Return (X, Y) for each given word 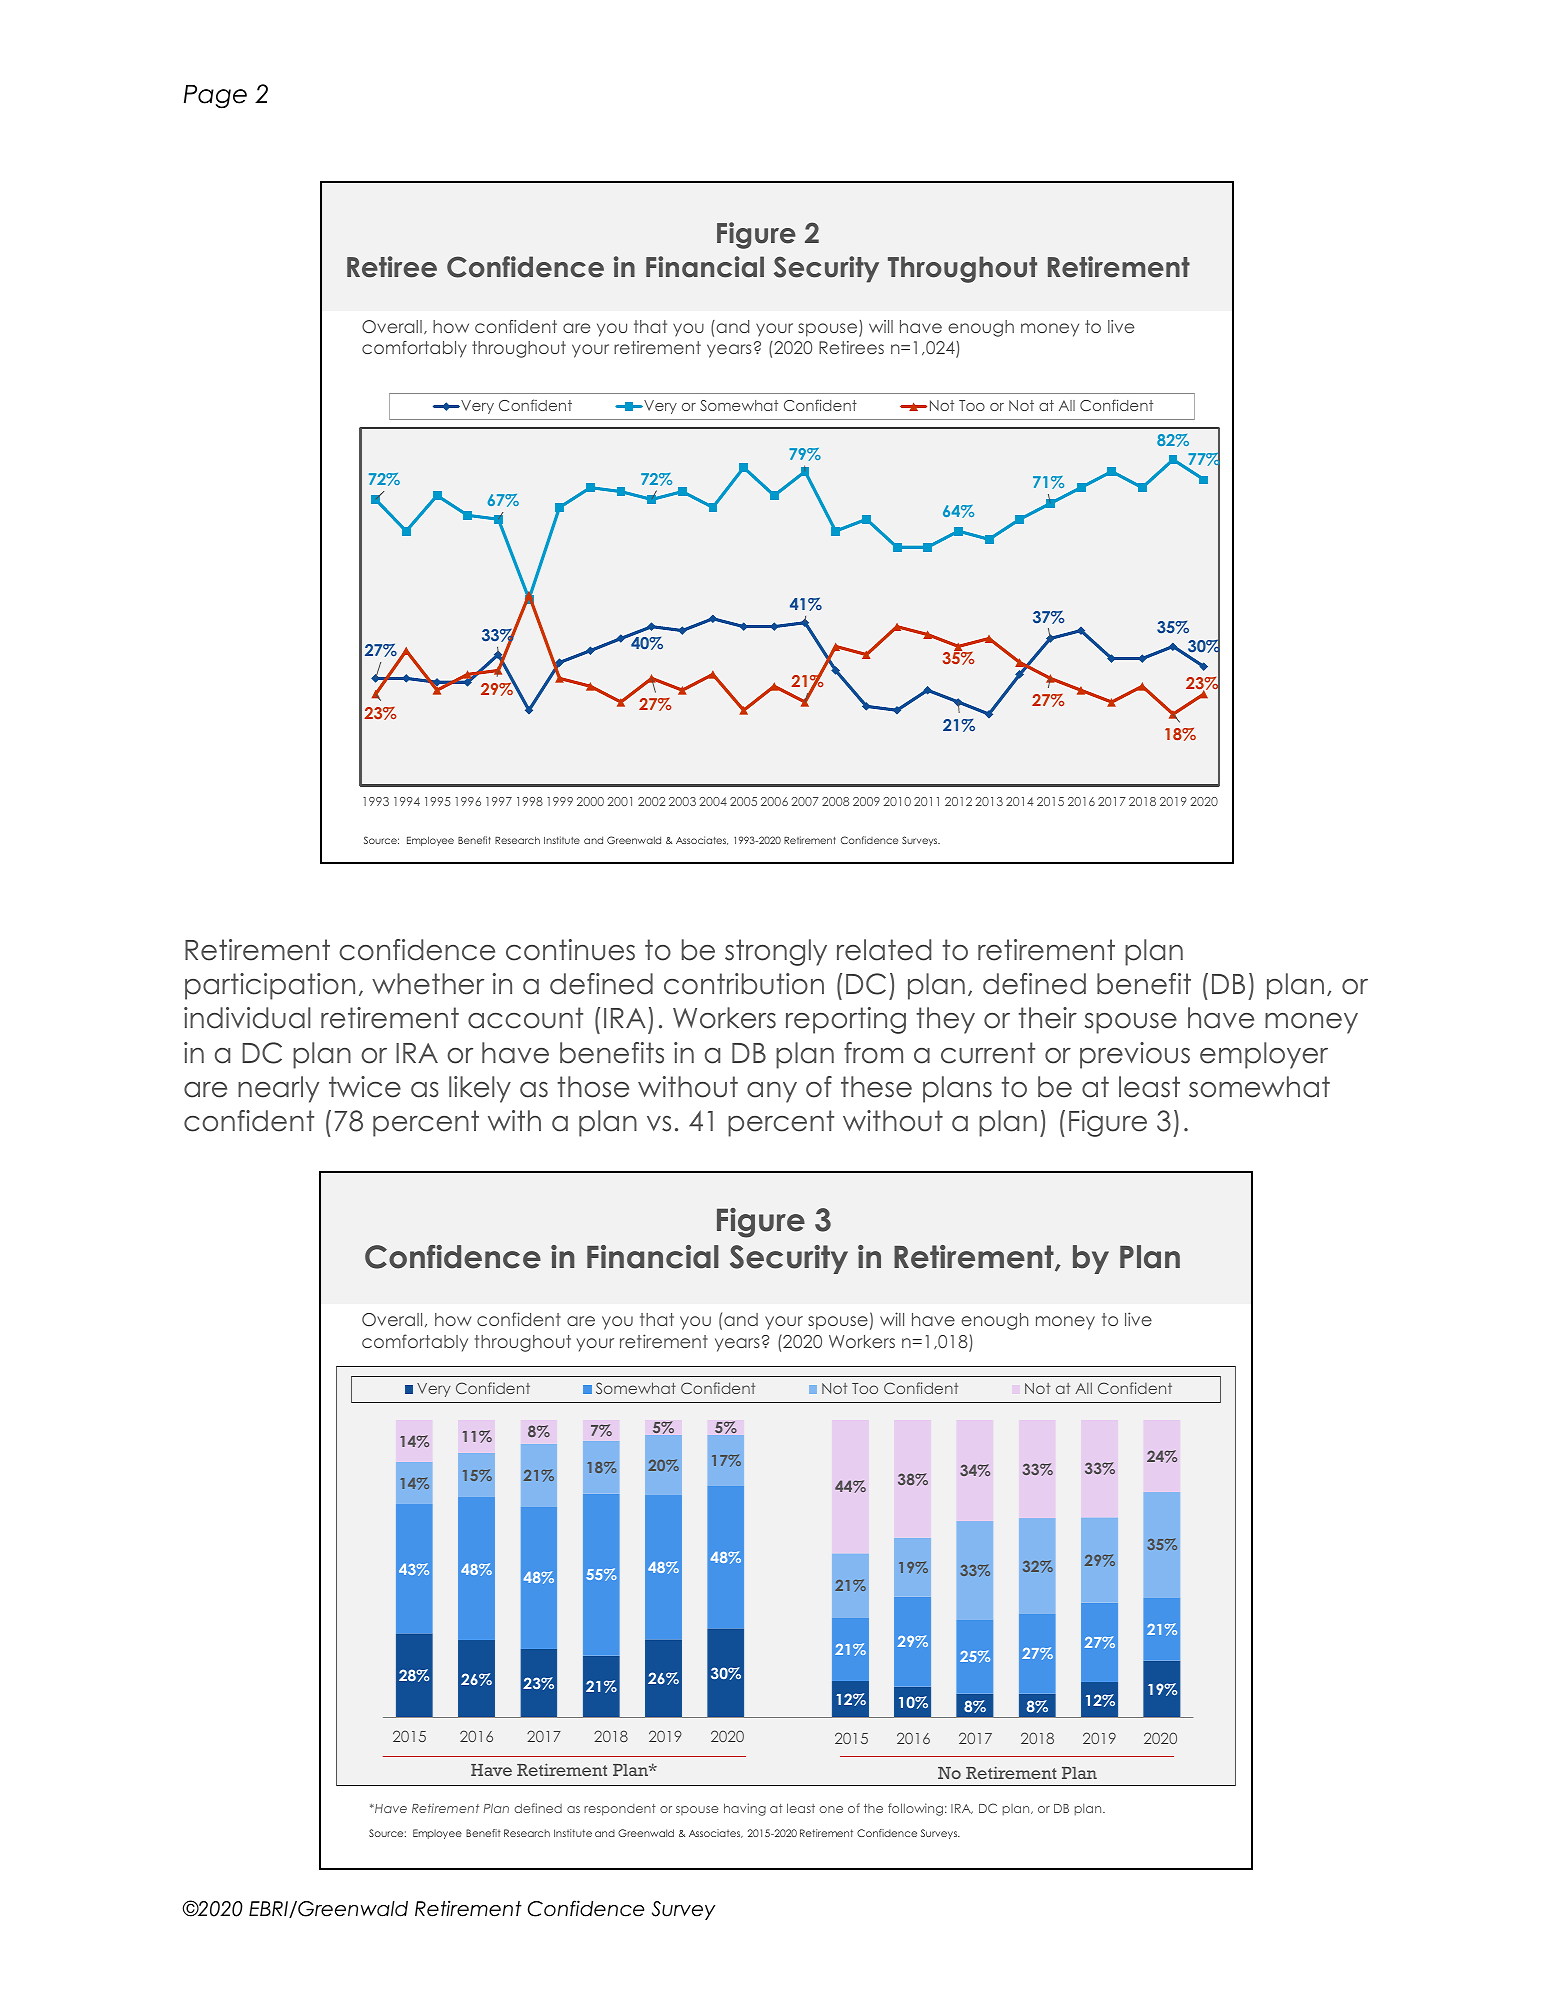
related (884, 950)
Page (215, 97)
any (772, 1092)
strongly (776, 952)
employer (1264, 1055)
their (1047, 1018)
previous (1135, 1055)
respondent (620, 1810)
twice (365, 1087)
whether (428, 984)
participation (270, 986)
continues (570, 950)
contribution (744, 984)
